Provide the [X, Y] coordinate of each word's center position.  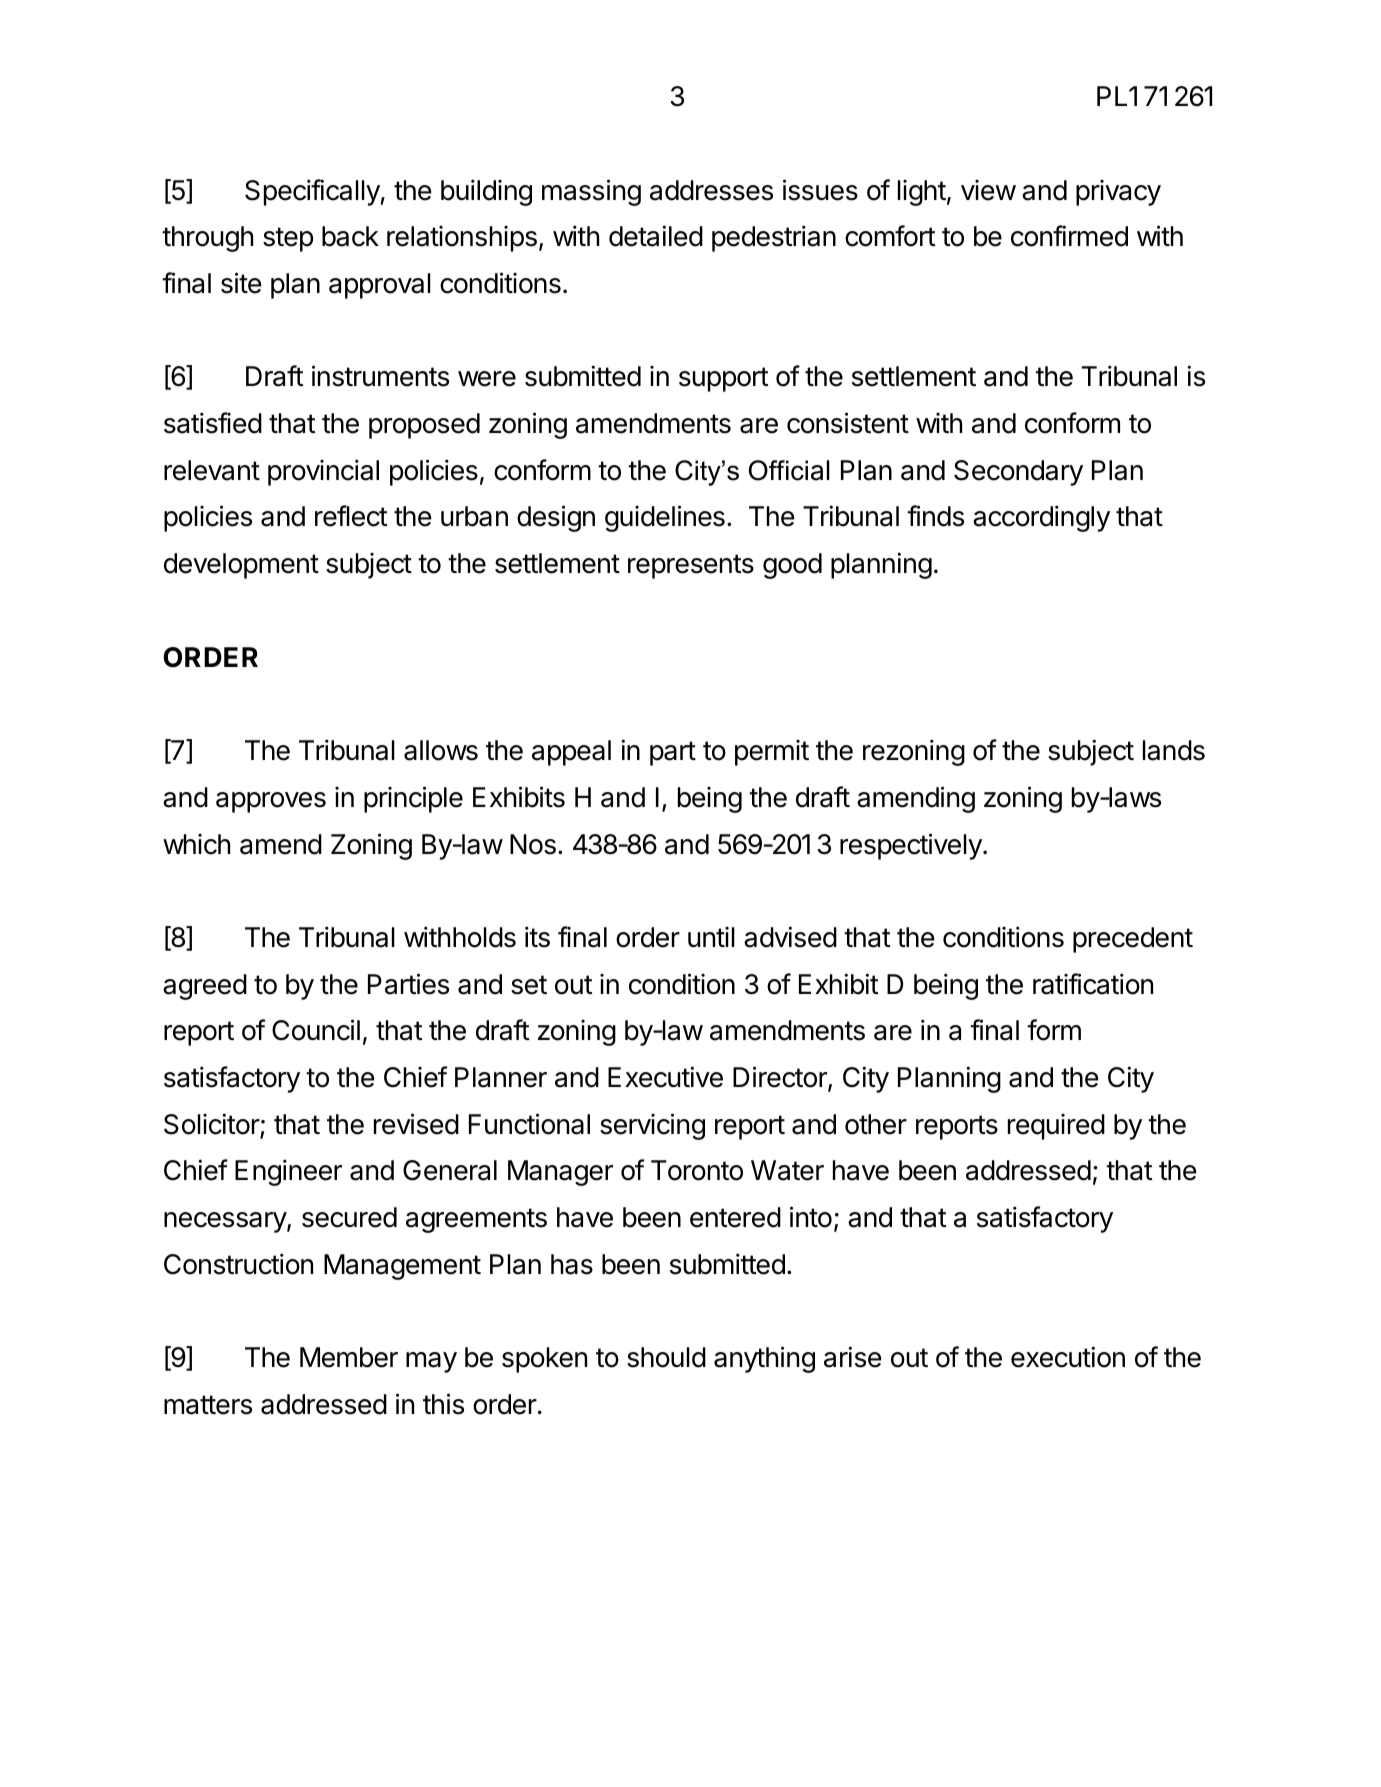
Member [349, 1357]
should [666, 1357]
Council [316, 1030]
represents [691, 566]
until [711, 937]
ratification [1093, 984]
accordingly [1041, 518]
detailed [656, 236]
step [288, 239]
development [241, 566]
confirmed [1069, 236]
